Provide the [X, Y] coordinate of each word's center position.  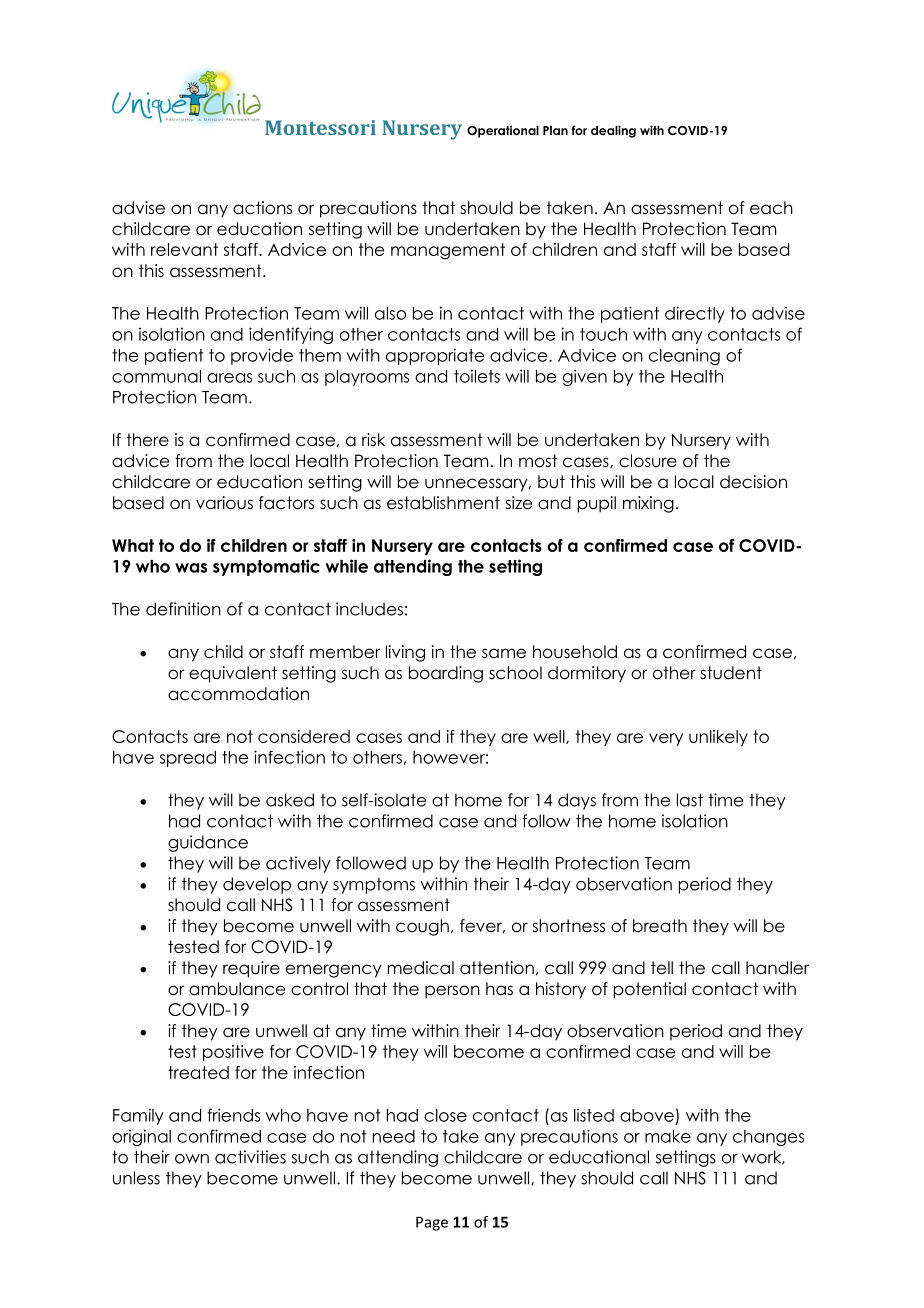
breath [660, 926]
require [251, 969]
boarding [446, 674]
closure [648, 461]
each [771, 208]
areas [229, 378]
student [731, 673]
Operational [503, 132]
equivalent [233, 674]
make [668, 1136]
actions [262, 208]
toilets [477, 376]
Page [432, 1223]
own [192, 1159]
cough [422, 927]
